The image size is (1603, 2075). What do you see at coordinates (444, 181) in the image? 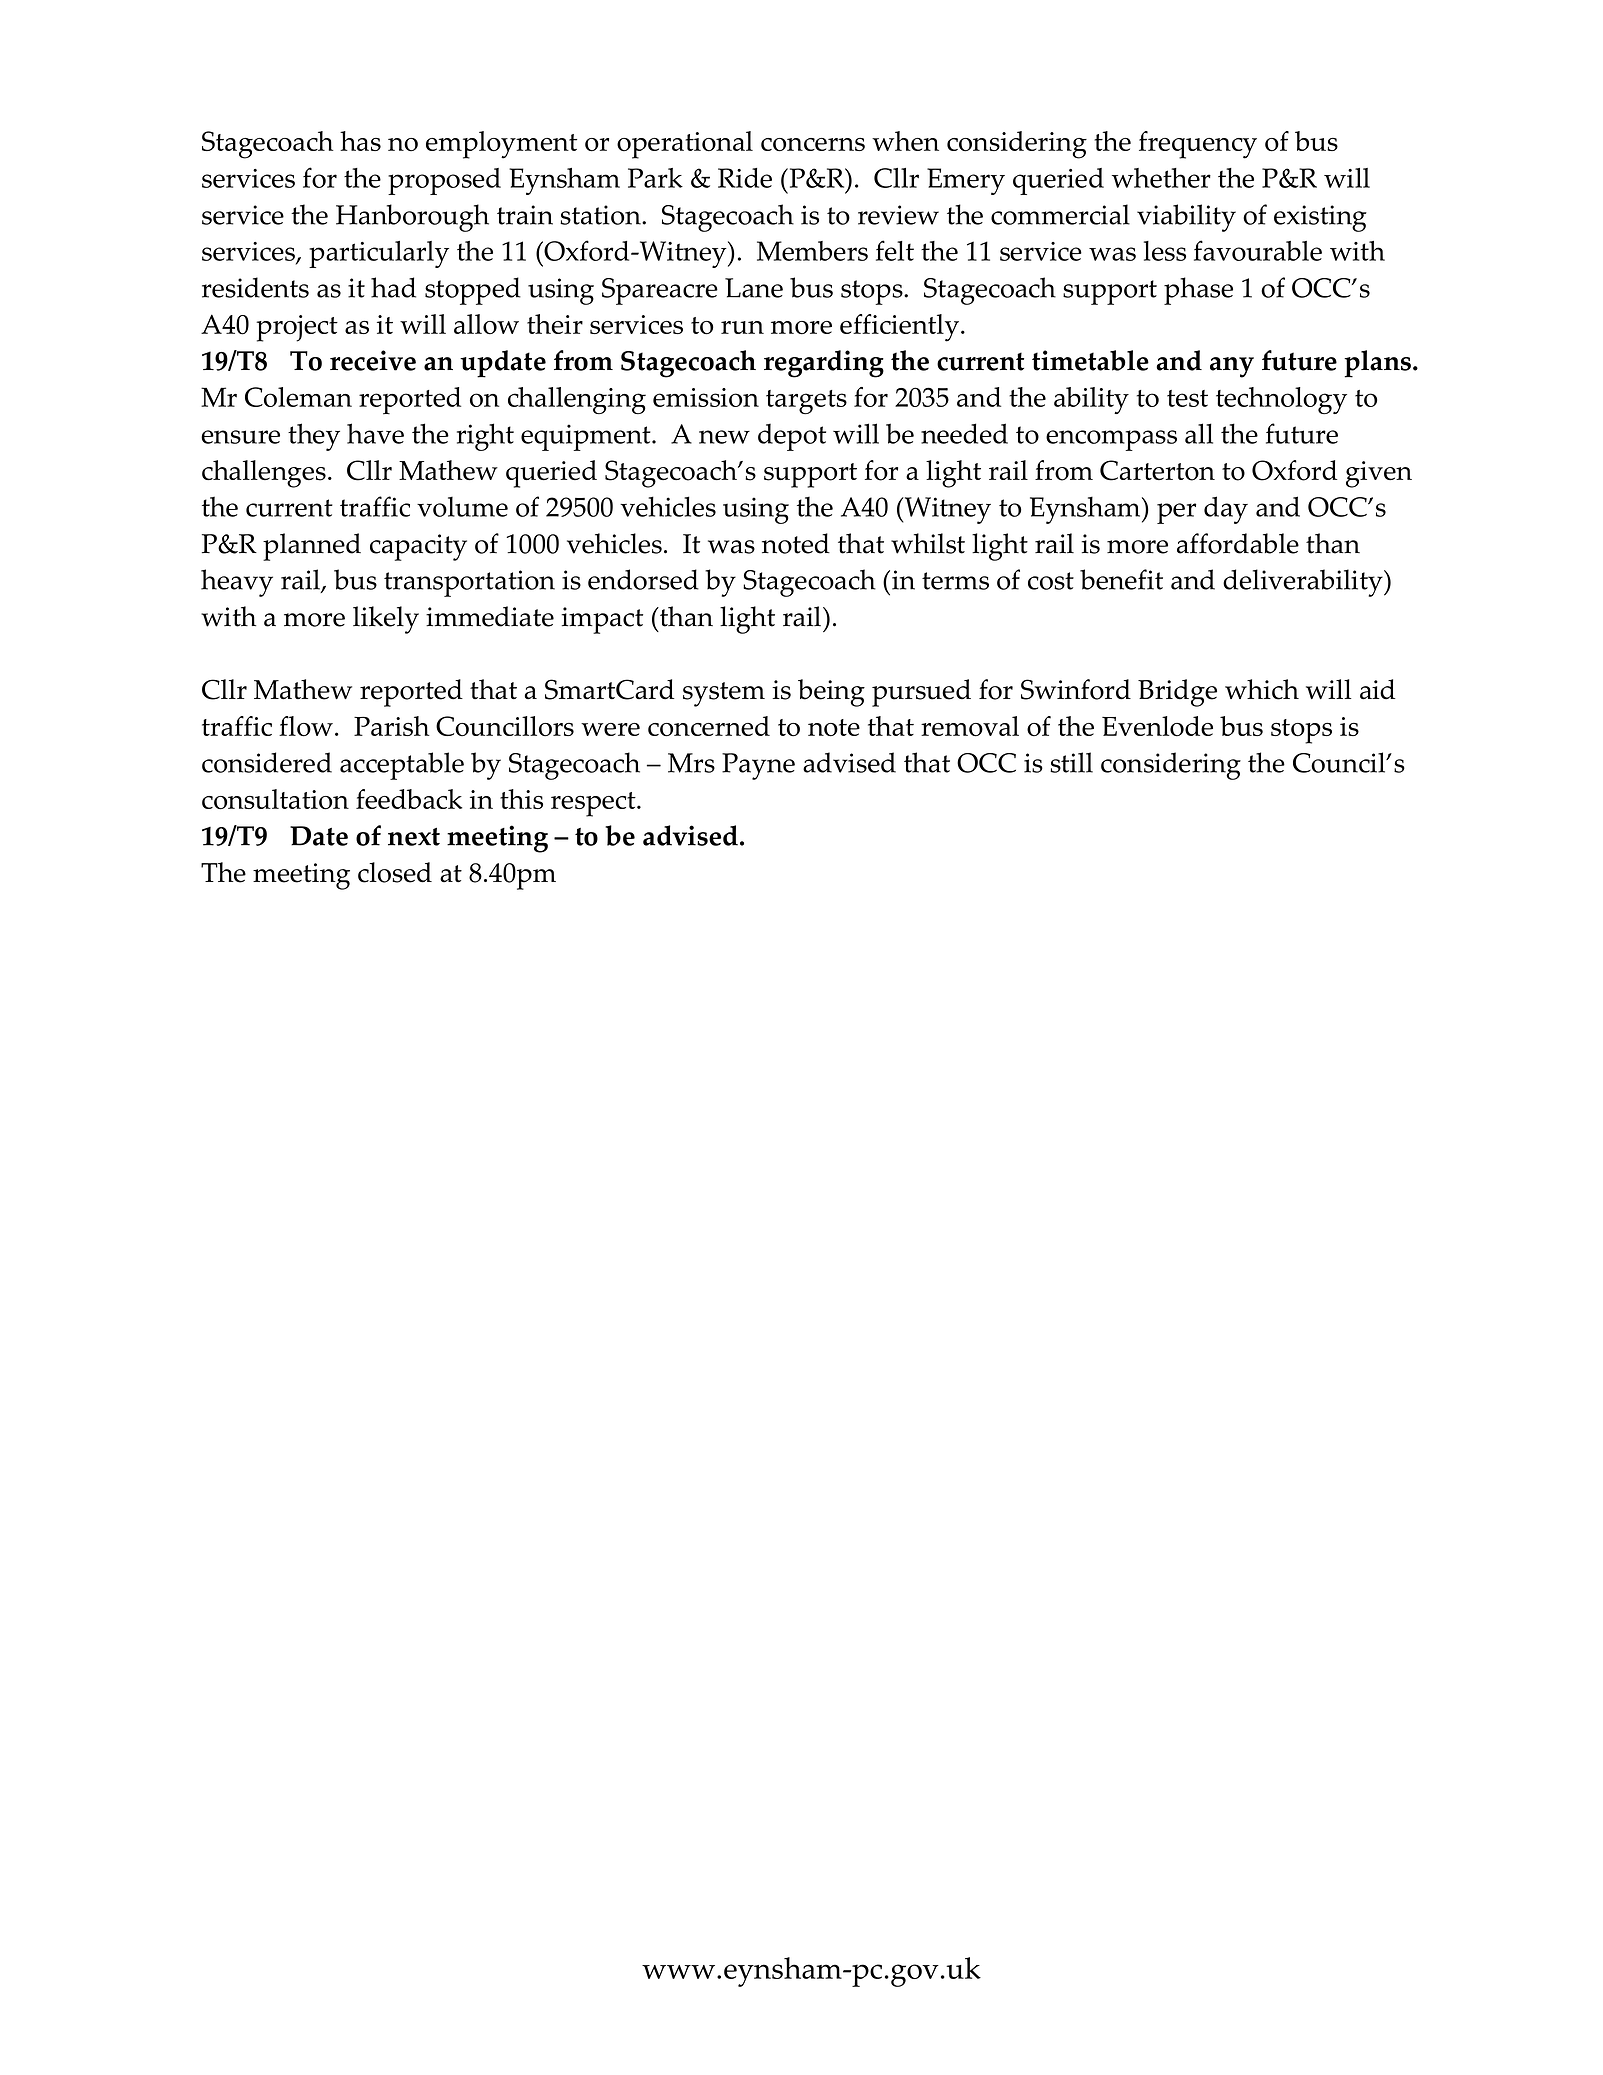
I see `proposed` at bounding box center [444, 181].
